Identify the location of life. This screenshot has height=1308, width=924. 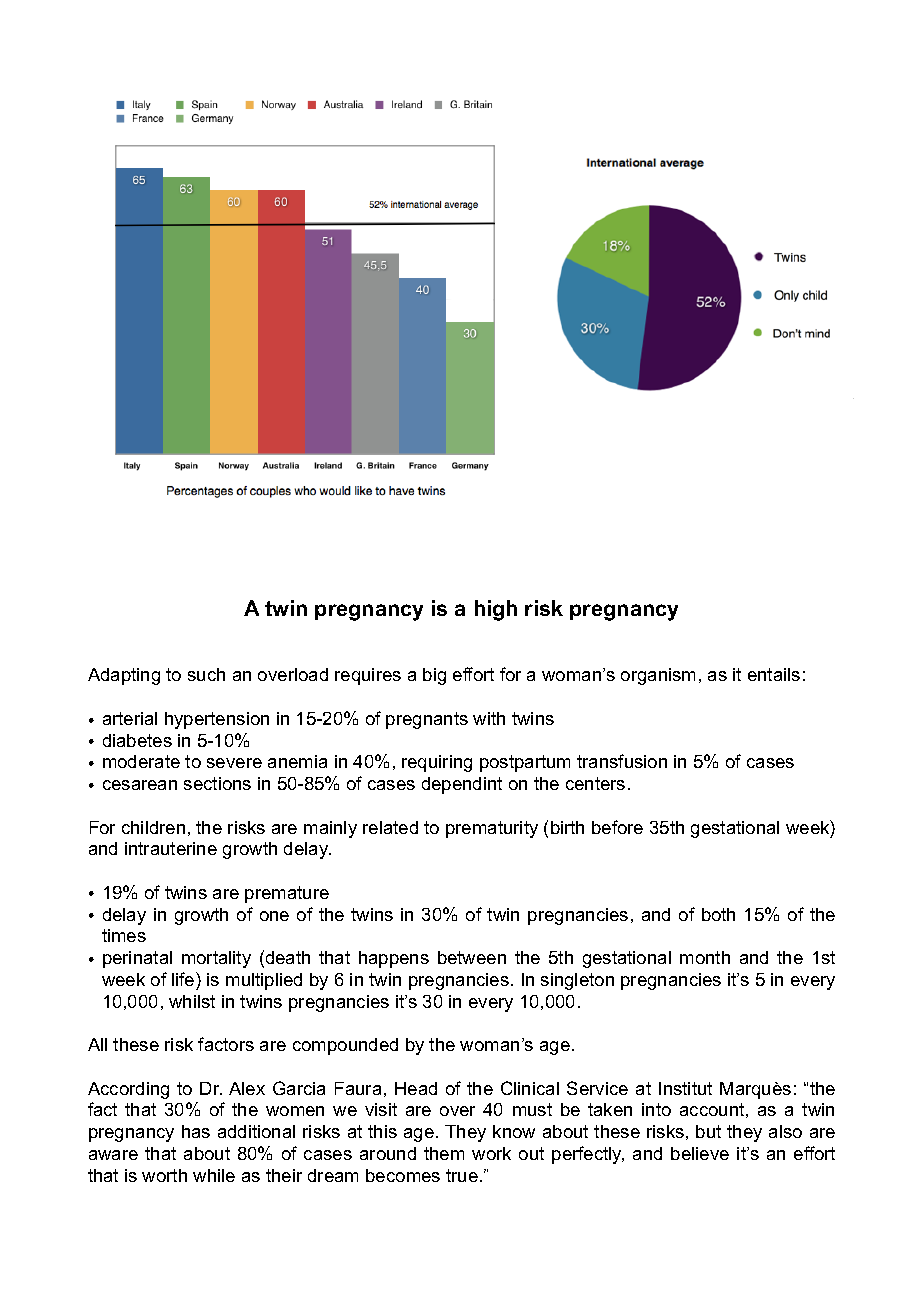
(184, 979).
